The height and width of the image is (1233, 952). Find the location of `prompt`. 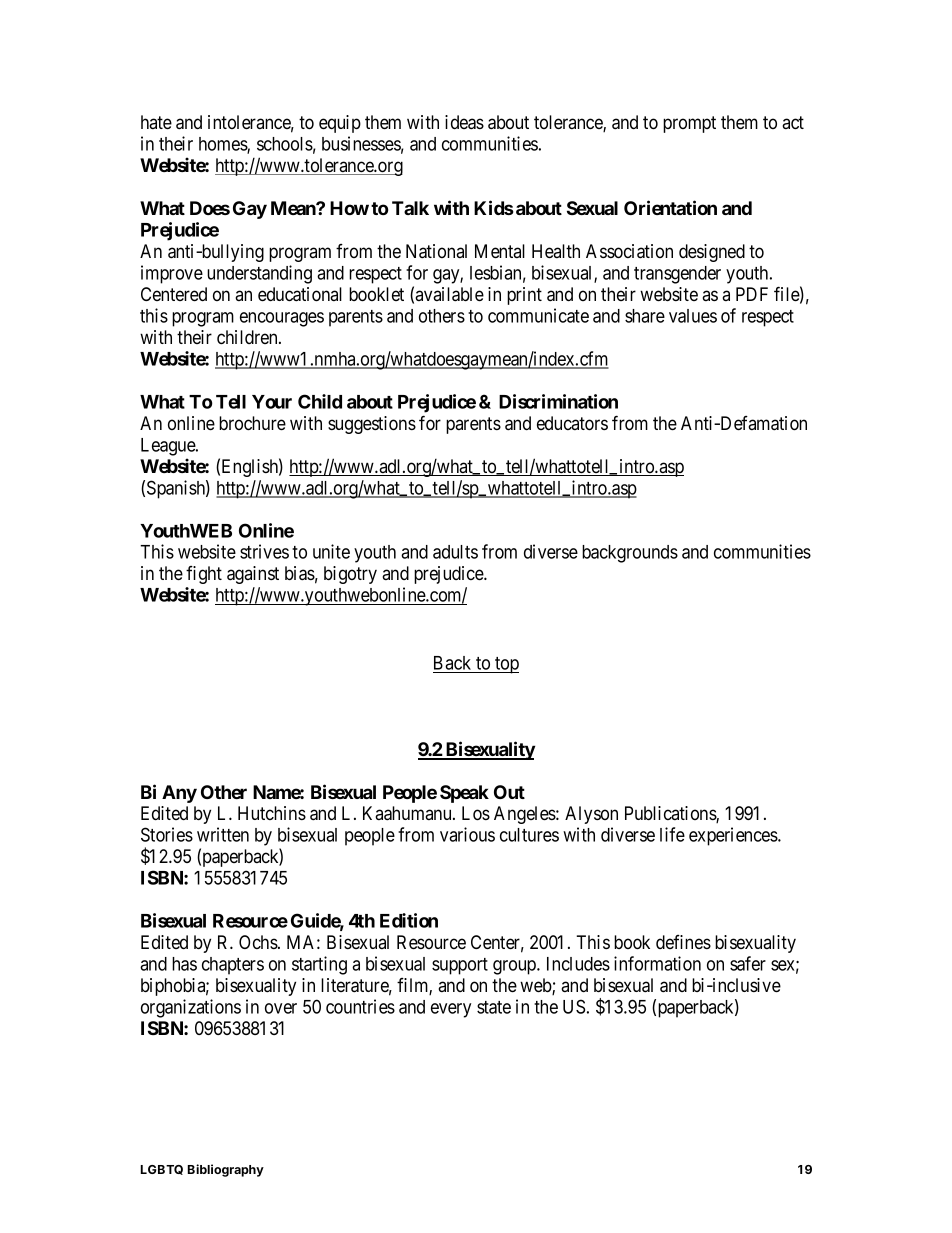

prompt is located at coordinates (689, 124).
